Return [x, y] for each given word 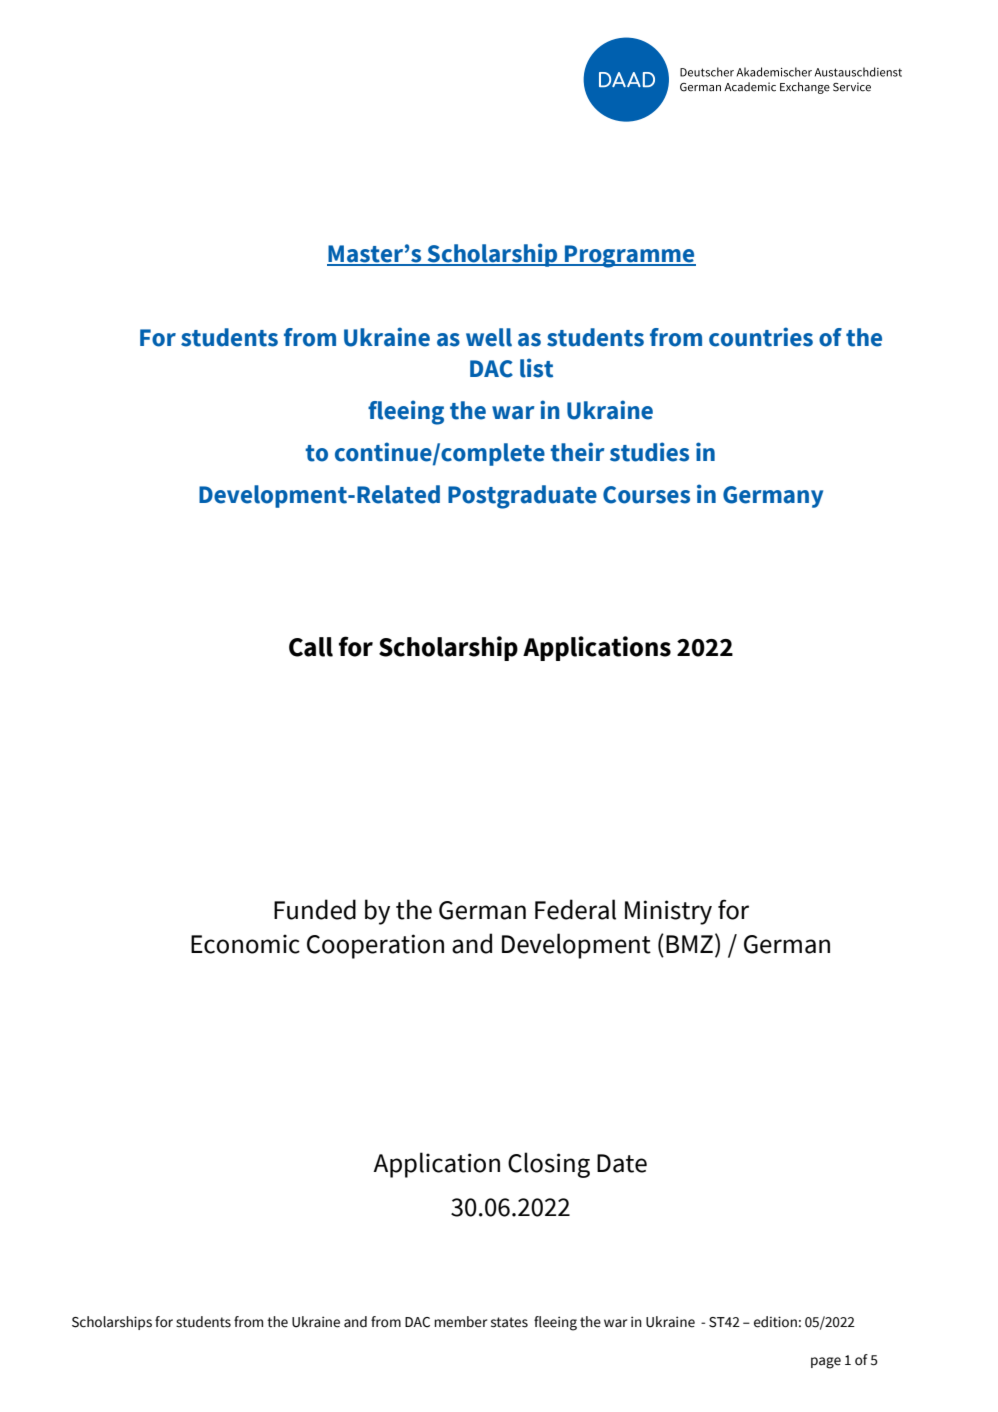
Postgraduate [522, 497]
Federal [575, 909]
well [489, 337]
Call [311, 647]
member [460, 1322]
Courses [646, 495]
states [509, 1322]
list [536, 368]
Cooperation [375, 946]
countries [761, 337]
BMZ [689, 944]
